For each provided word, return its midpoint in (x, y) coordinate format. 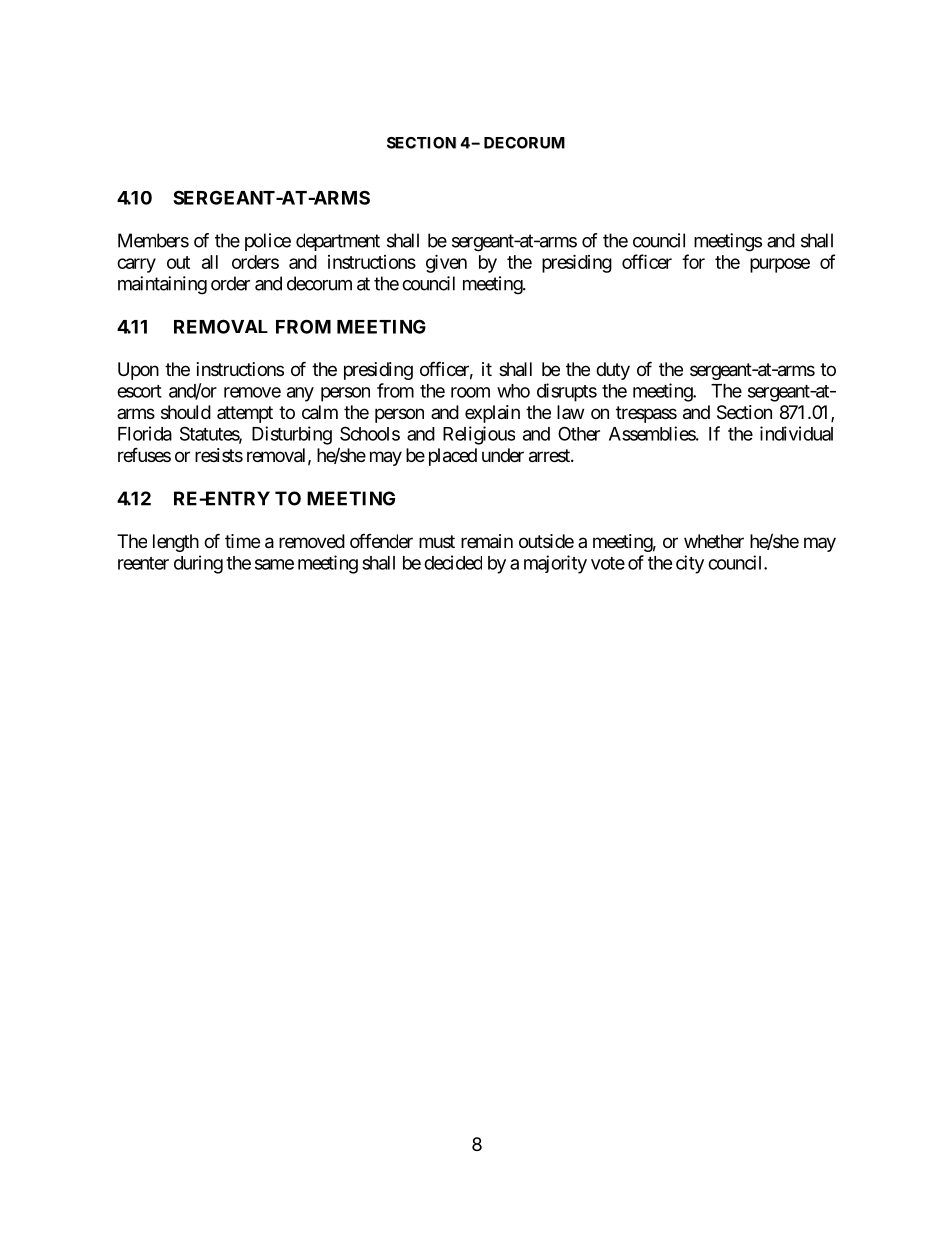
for (693, 261)
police (268, 242)
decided (453, 562)
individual (796, 433)
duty (613, 371)
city (690, 564)
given (446, 263)
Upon (138, 371)
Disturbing (292, 435)
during (198, 564)
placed (453, 457)
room (470, 392)
